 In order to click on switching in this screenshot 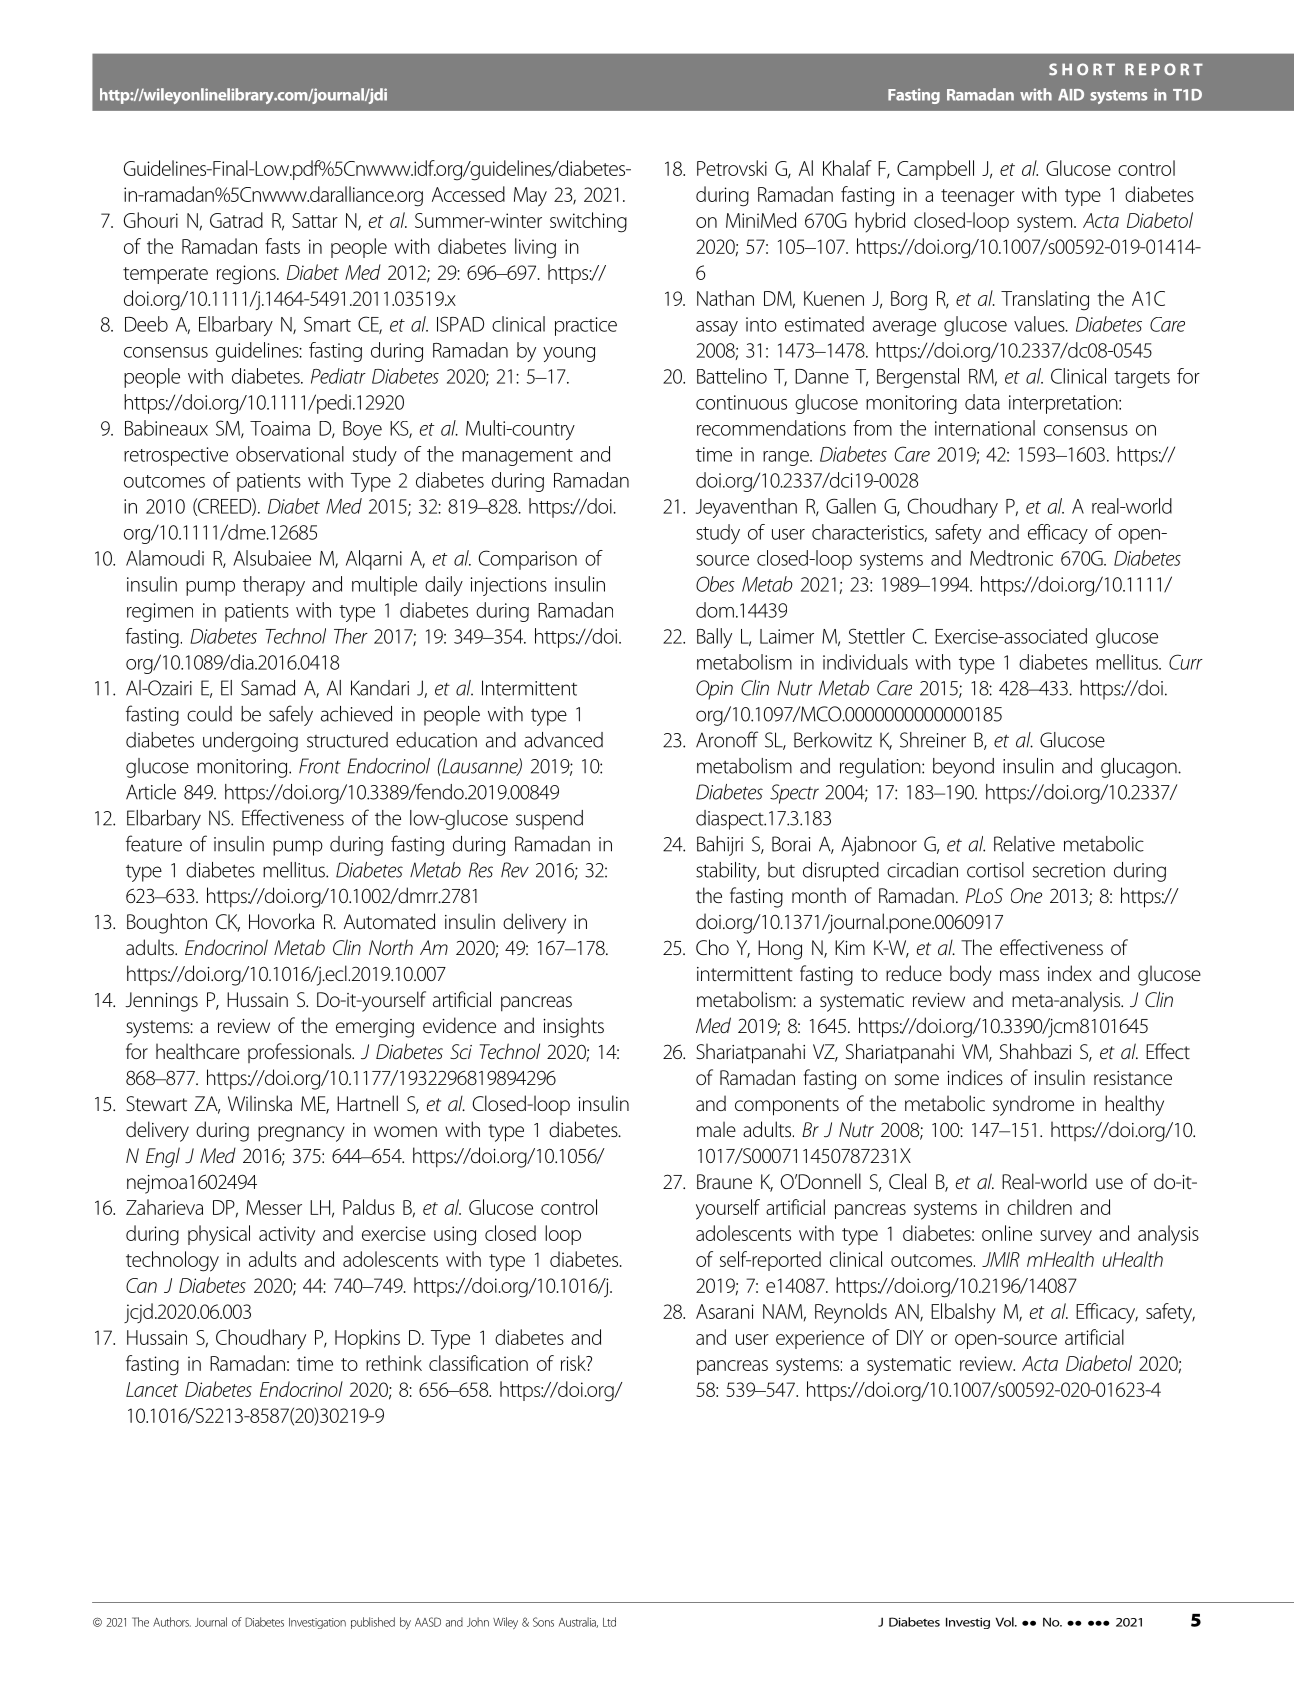, I will do `click(588, 222)`.
